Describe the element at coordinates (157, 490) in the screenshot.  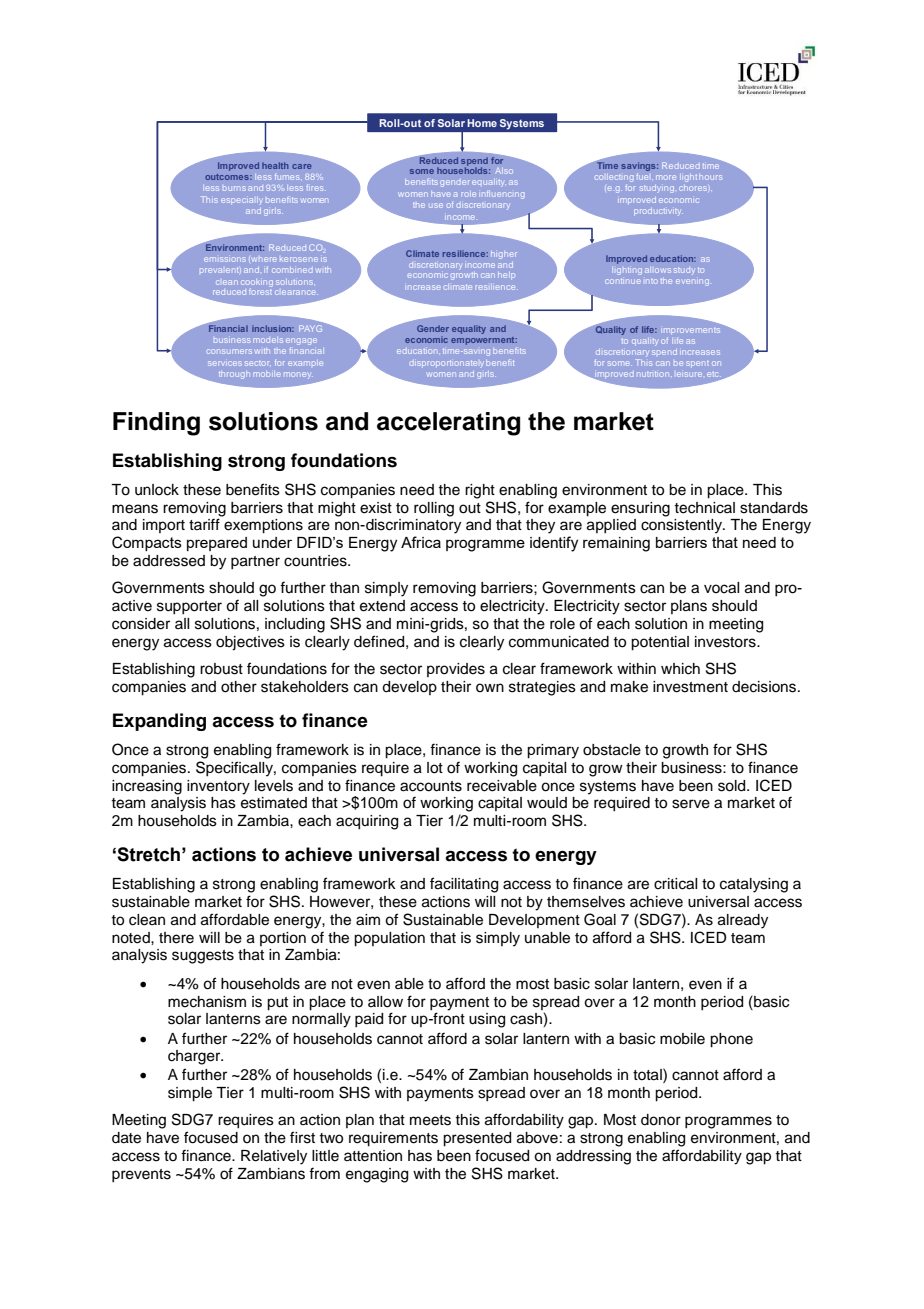
I see `unlock` at that location.
